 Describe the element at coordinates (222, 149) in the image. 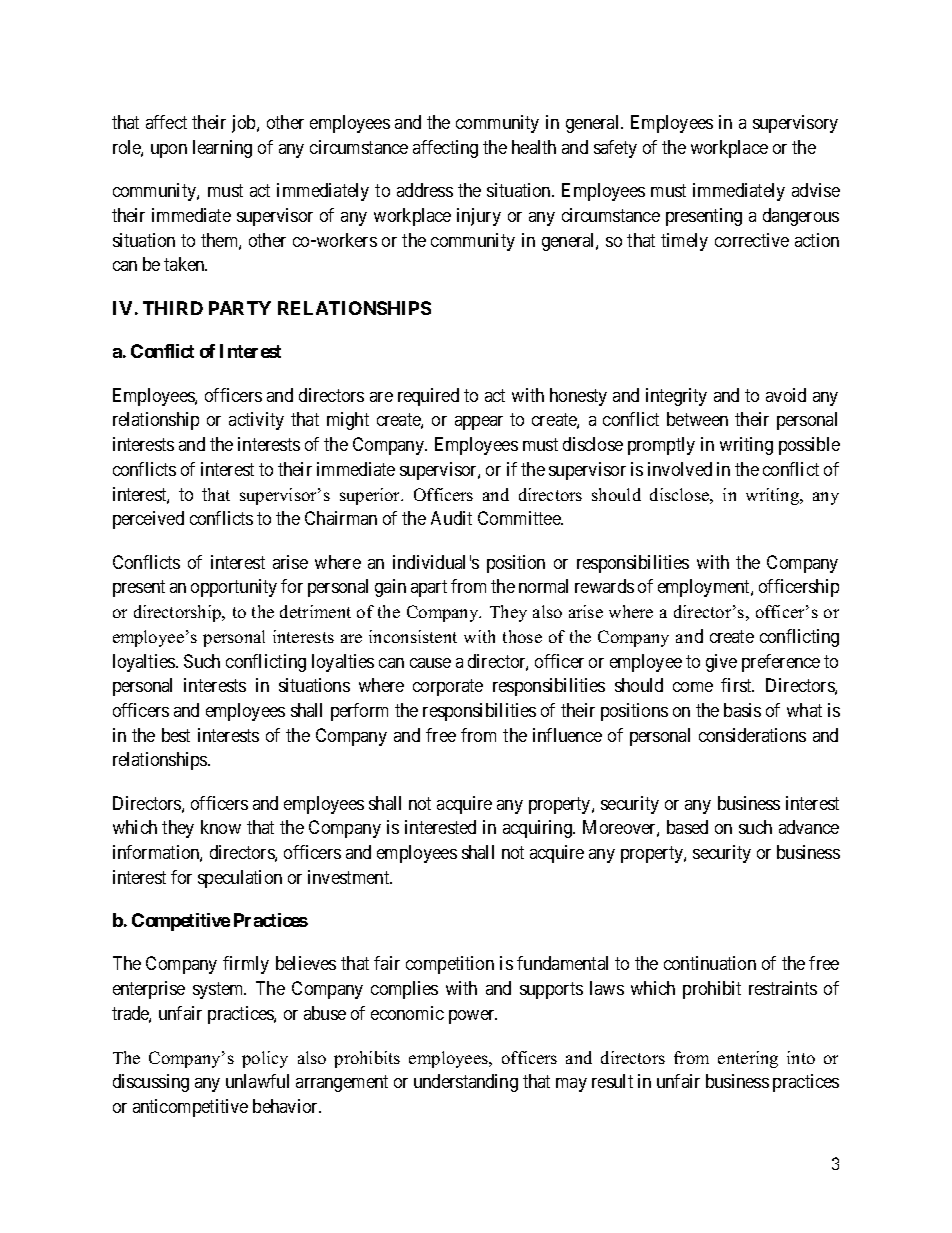

I see `learning` at that location.
